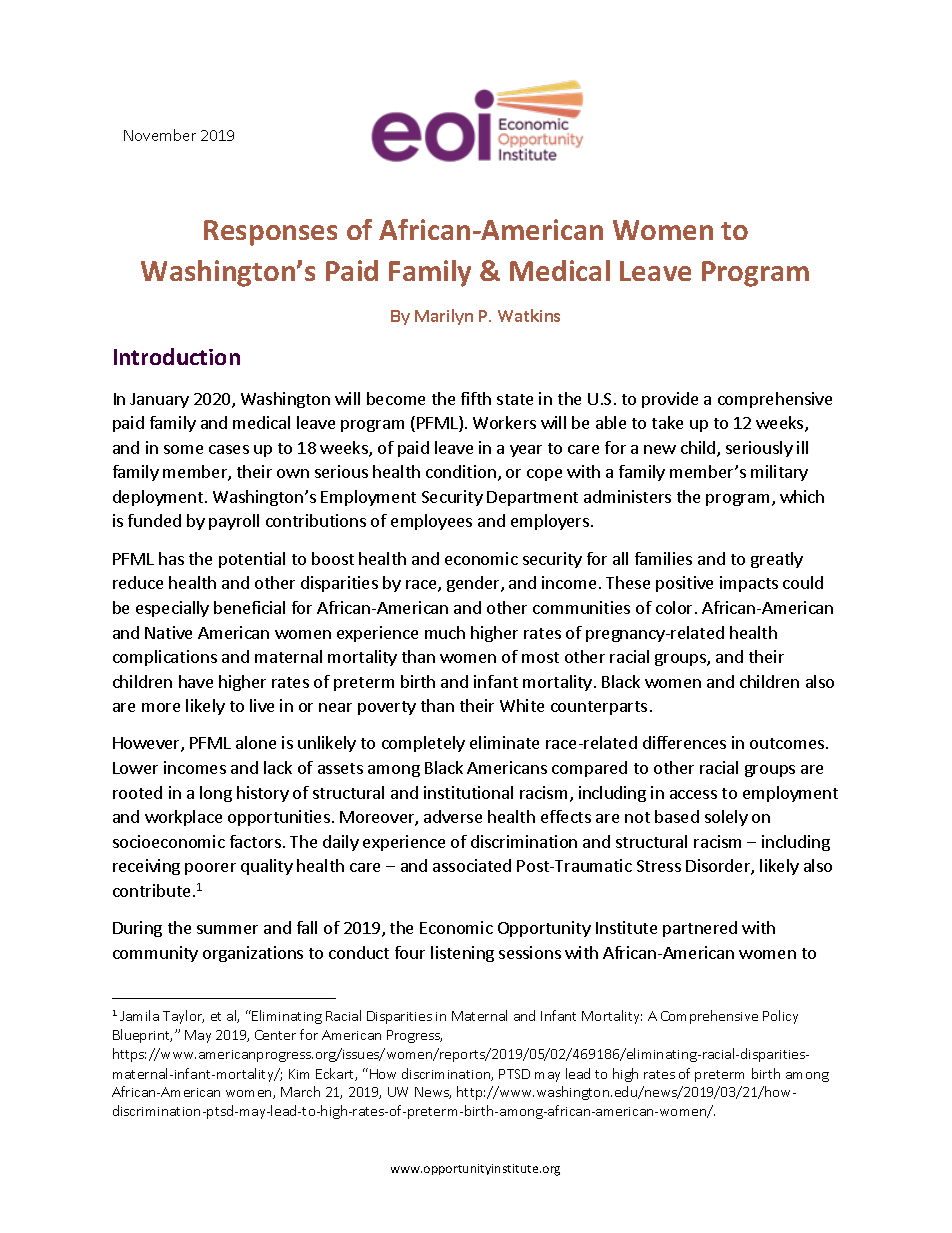 The width and height of the page is (952, 1233). What do you see at coordinates (529, 315) in the page?
I see `Watkins` at bounding box center [529, 315].
